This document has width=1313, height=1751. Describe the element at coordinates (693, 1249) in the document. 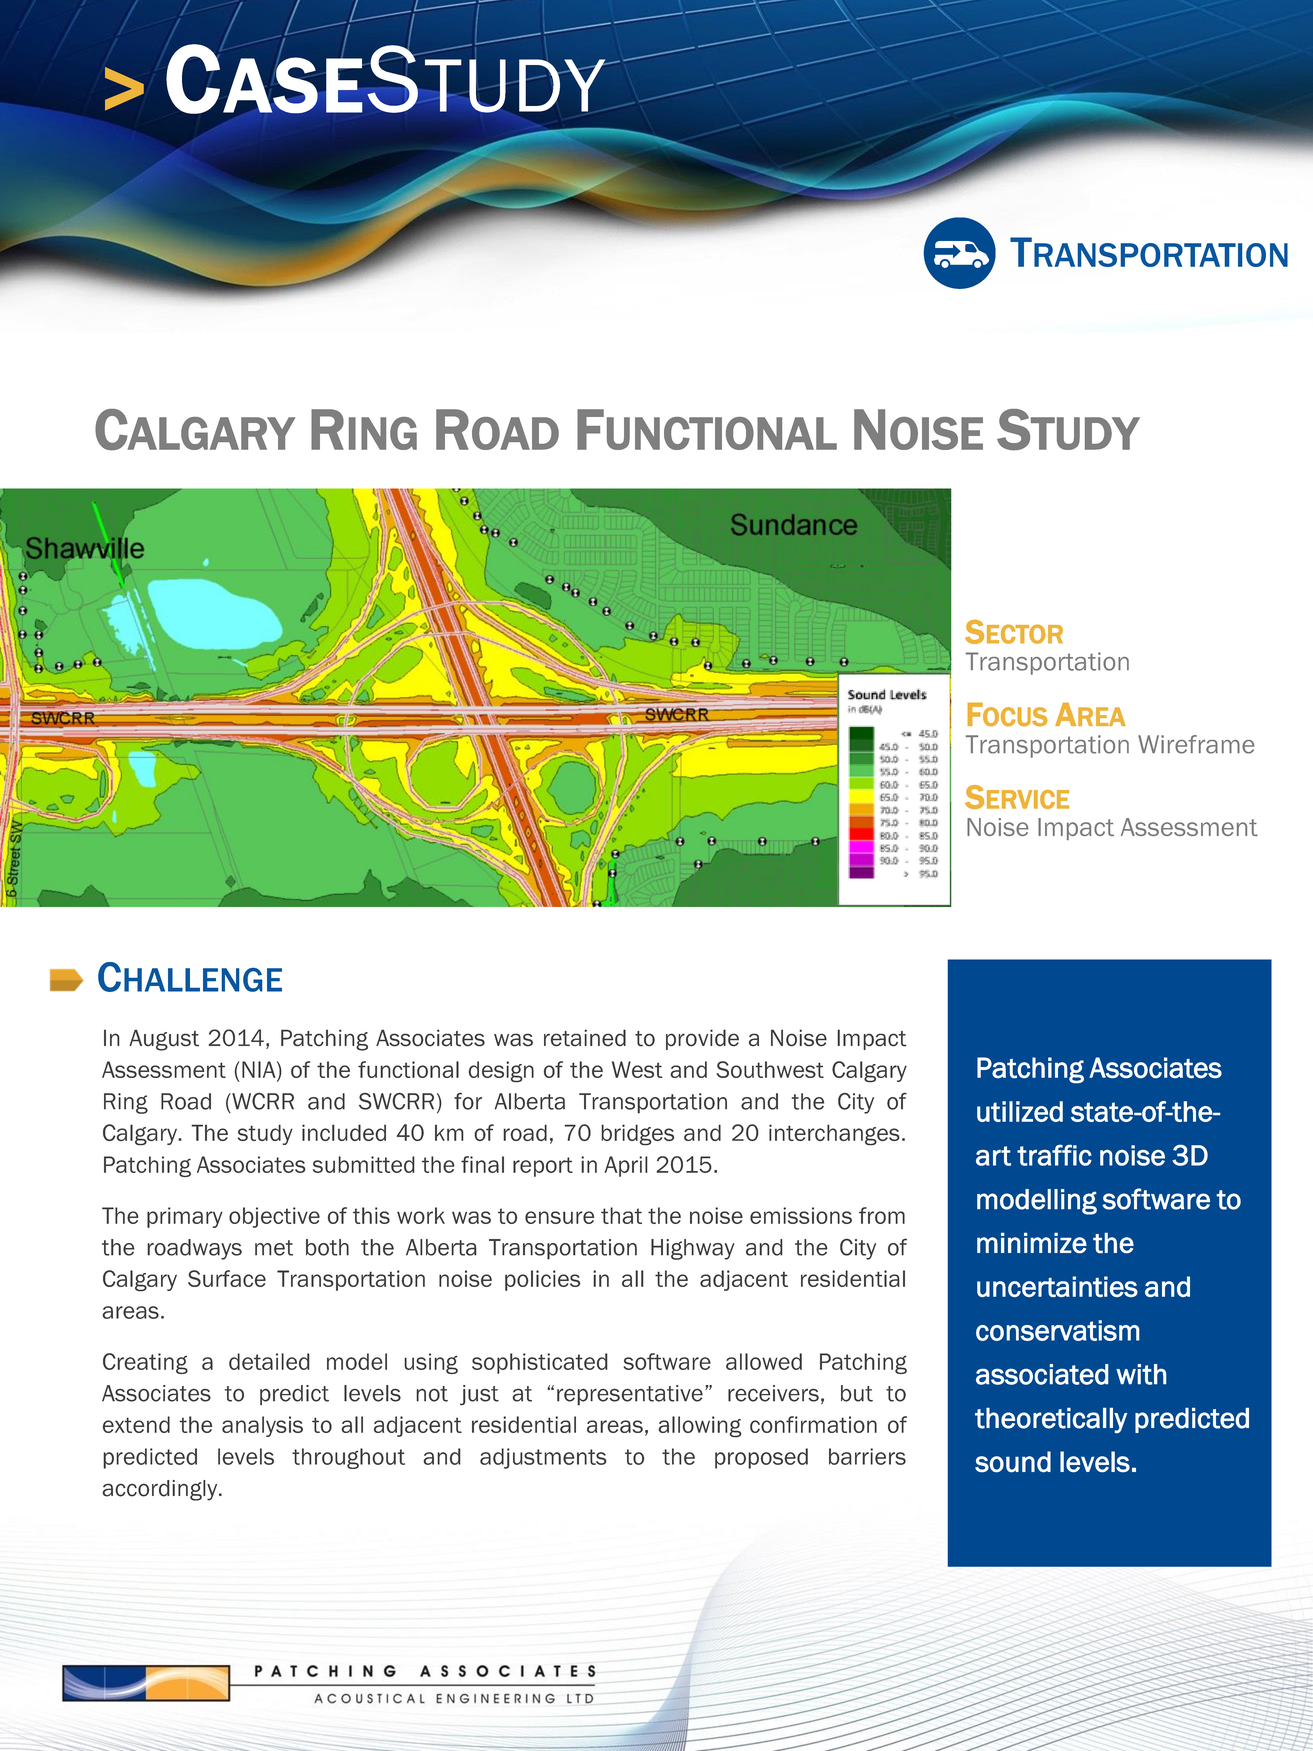

I see `Highway` at that location.
